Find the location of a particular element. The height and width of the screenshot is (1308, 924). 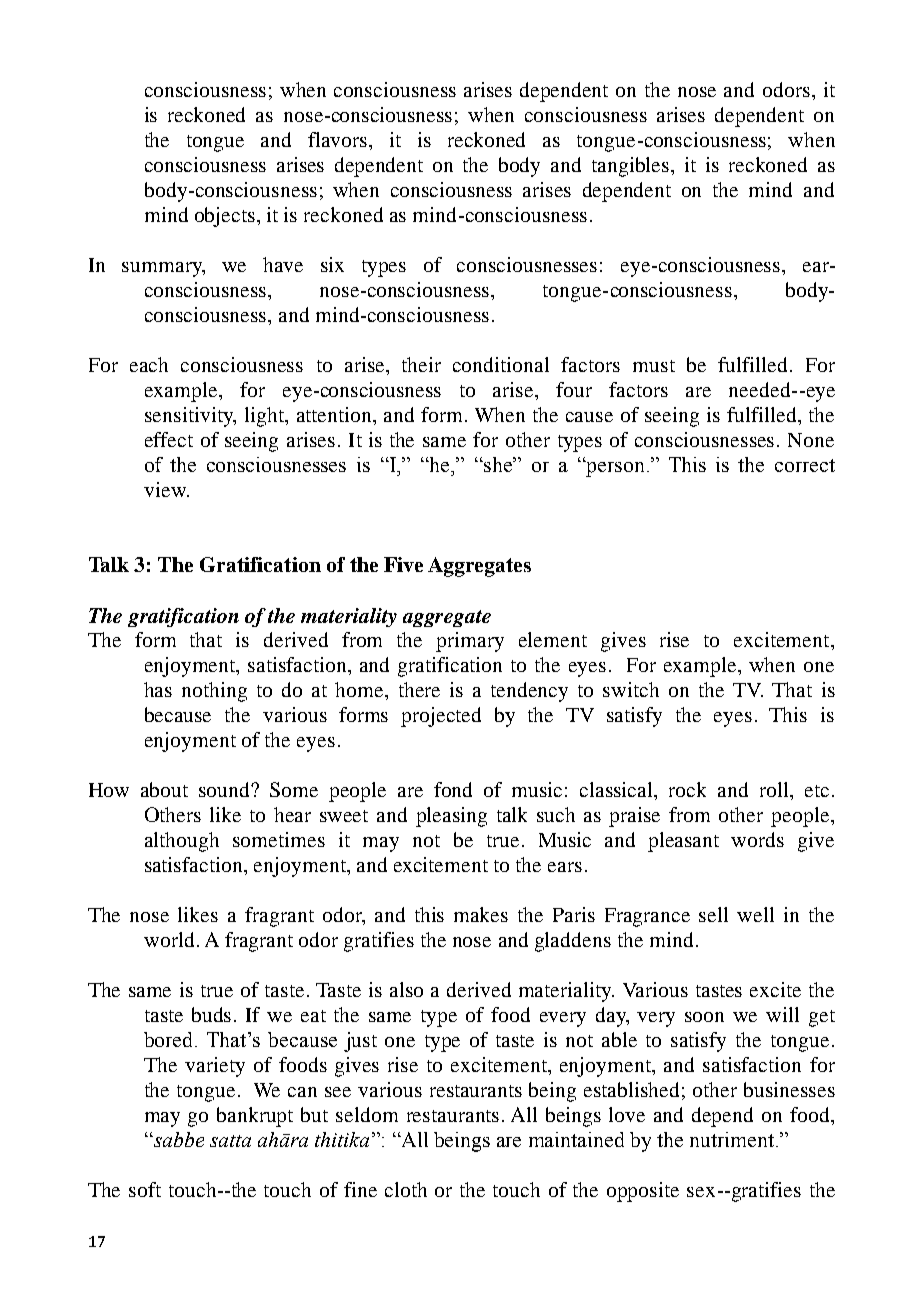

primary is located at coordinates (470, 642).
